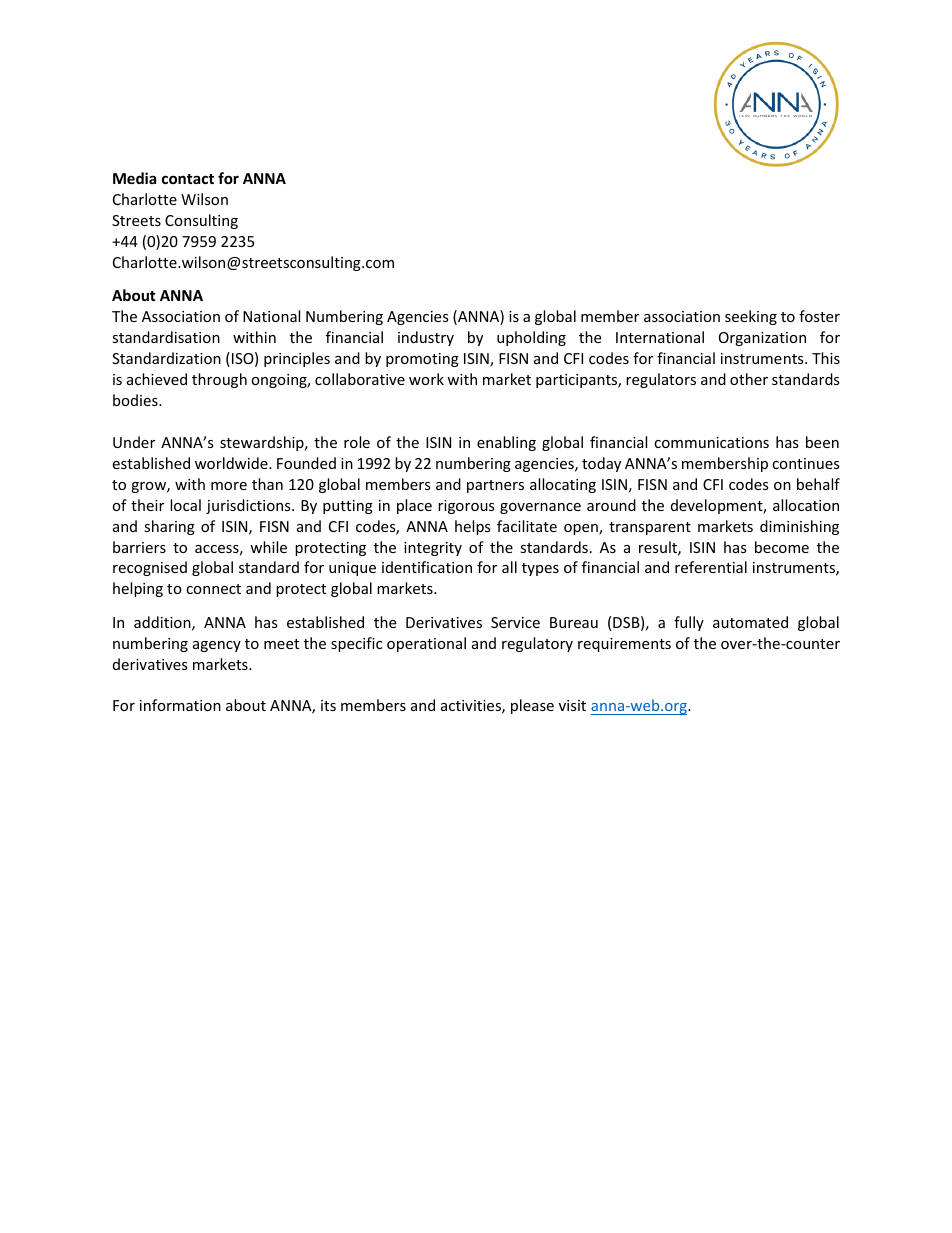 This screenshot has width=952, height=1233. Describe the element at coordinates (134, 178) in the screenshot. I see `Media` at that location.
